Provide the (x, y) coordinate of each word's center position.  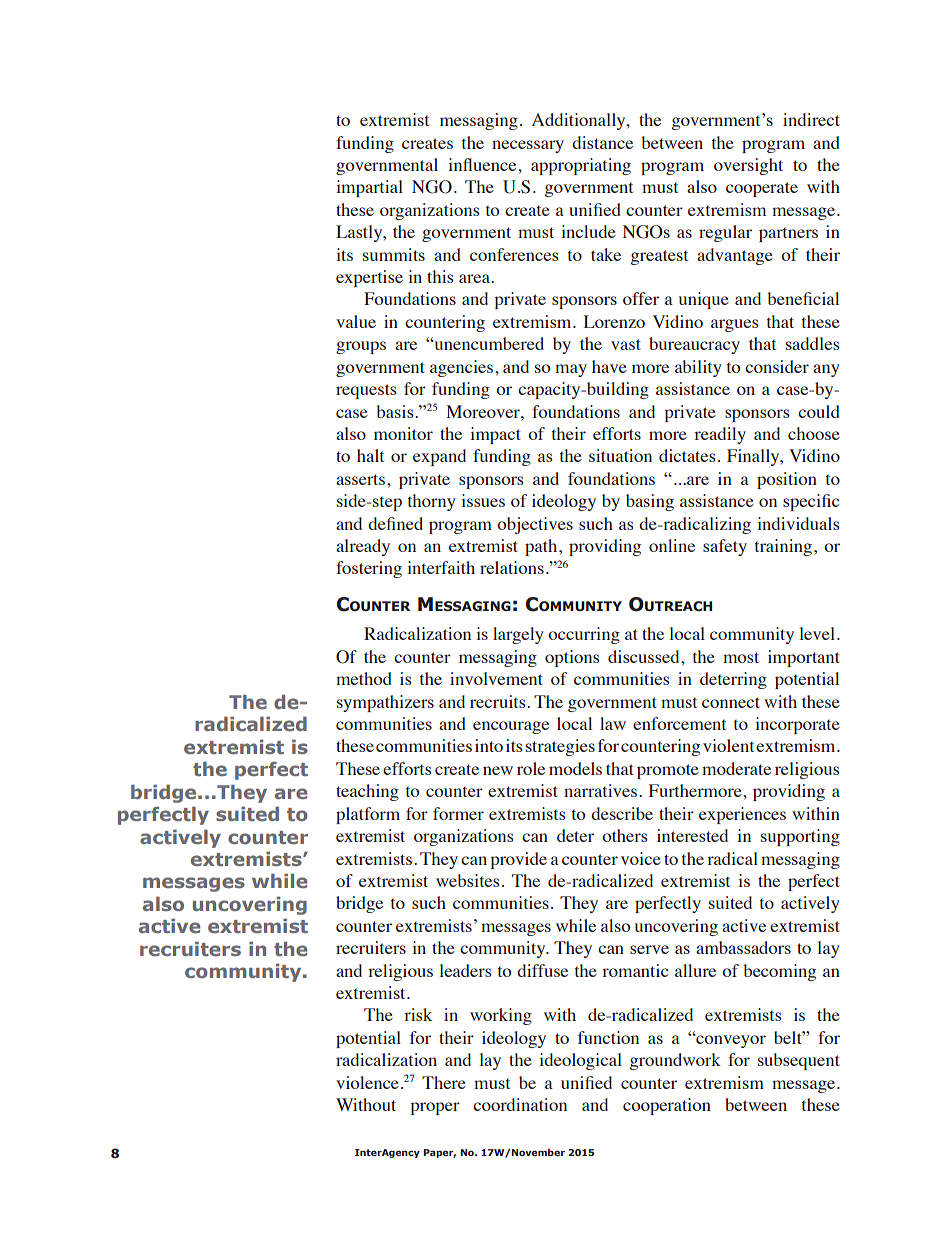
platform (368, 815)
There (444, 1082)
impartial (369, 188)
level (817, 633)
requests (366, 391)
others (625, 835)
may (571, 370)
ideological (580, 1061)
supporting (800, 837)
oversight (748, 166)
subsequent (799, 1061)
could (819, 411)
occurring (584, 635)
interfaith (441, 567)
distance (602, 142)
